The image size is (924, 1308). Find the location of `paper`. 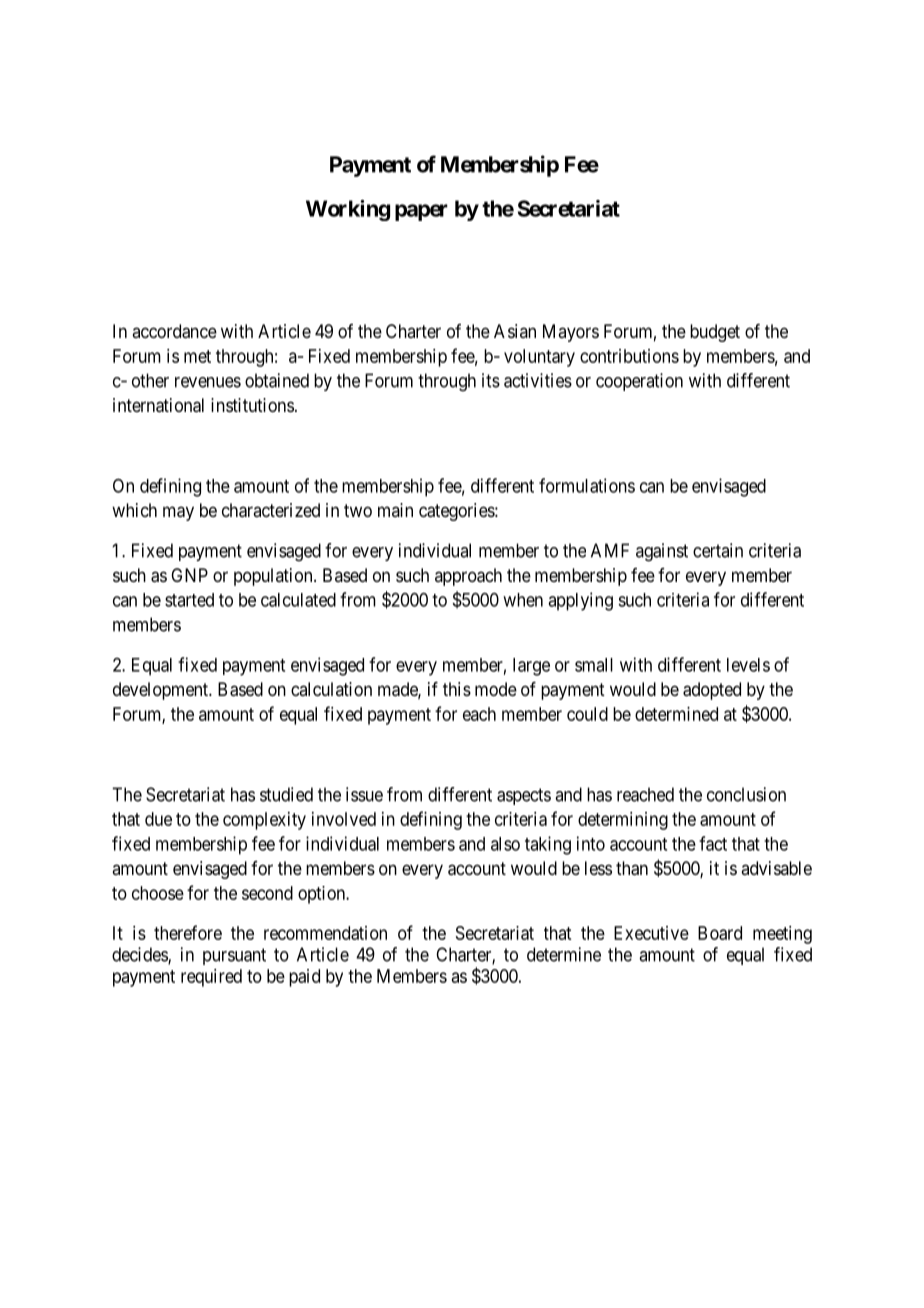

paper is located at coordinates (421, 212).
